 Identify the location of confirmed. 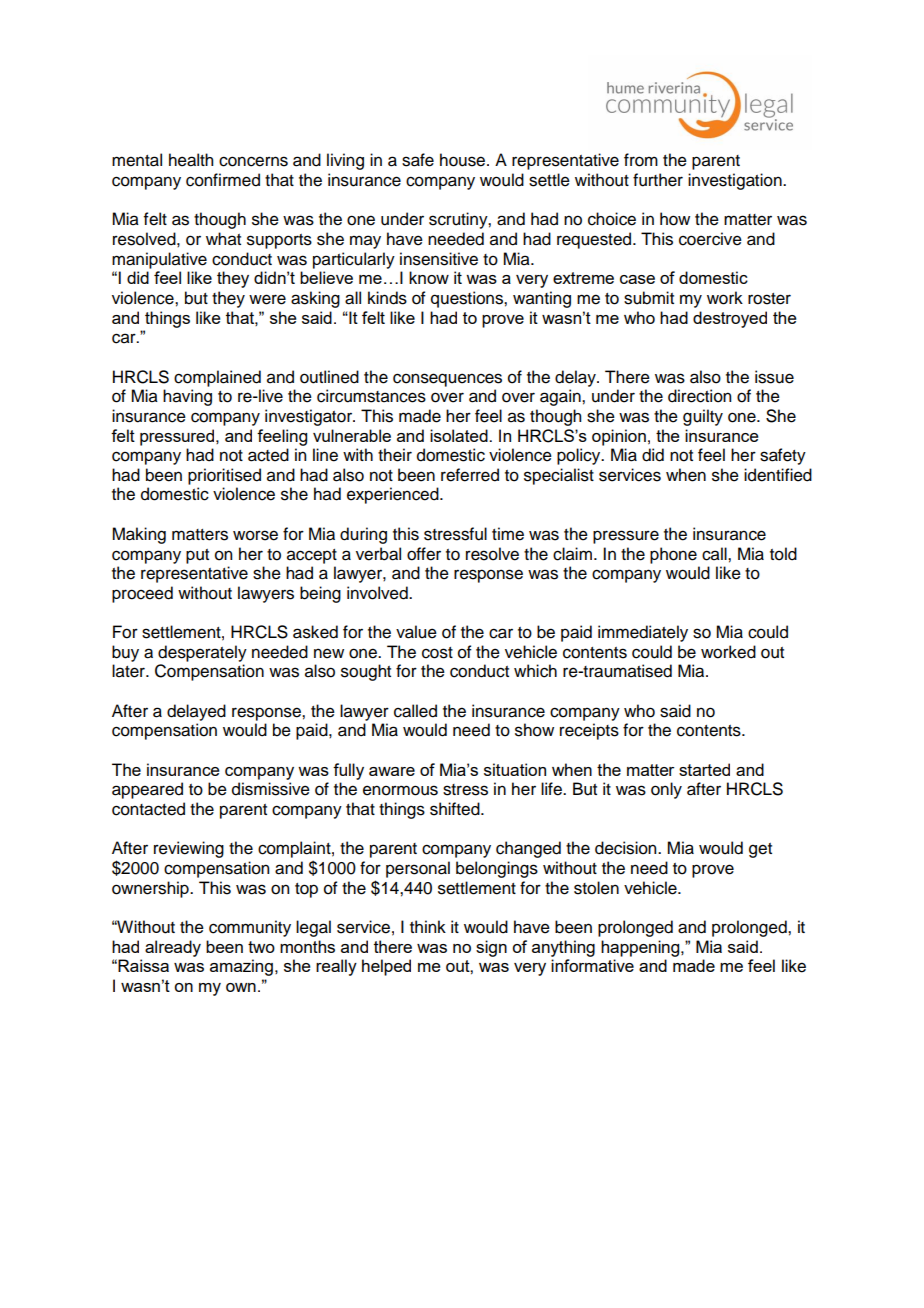
(223, 180).
